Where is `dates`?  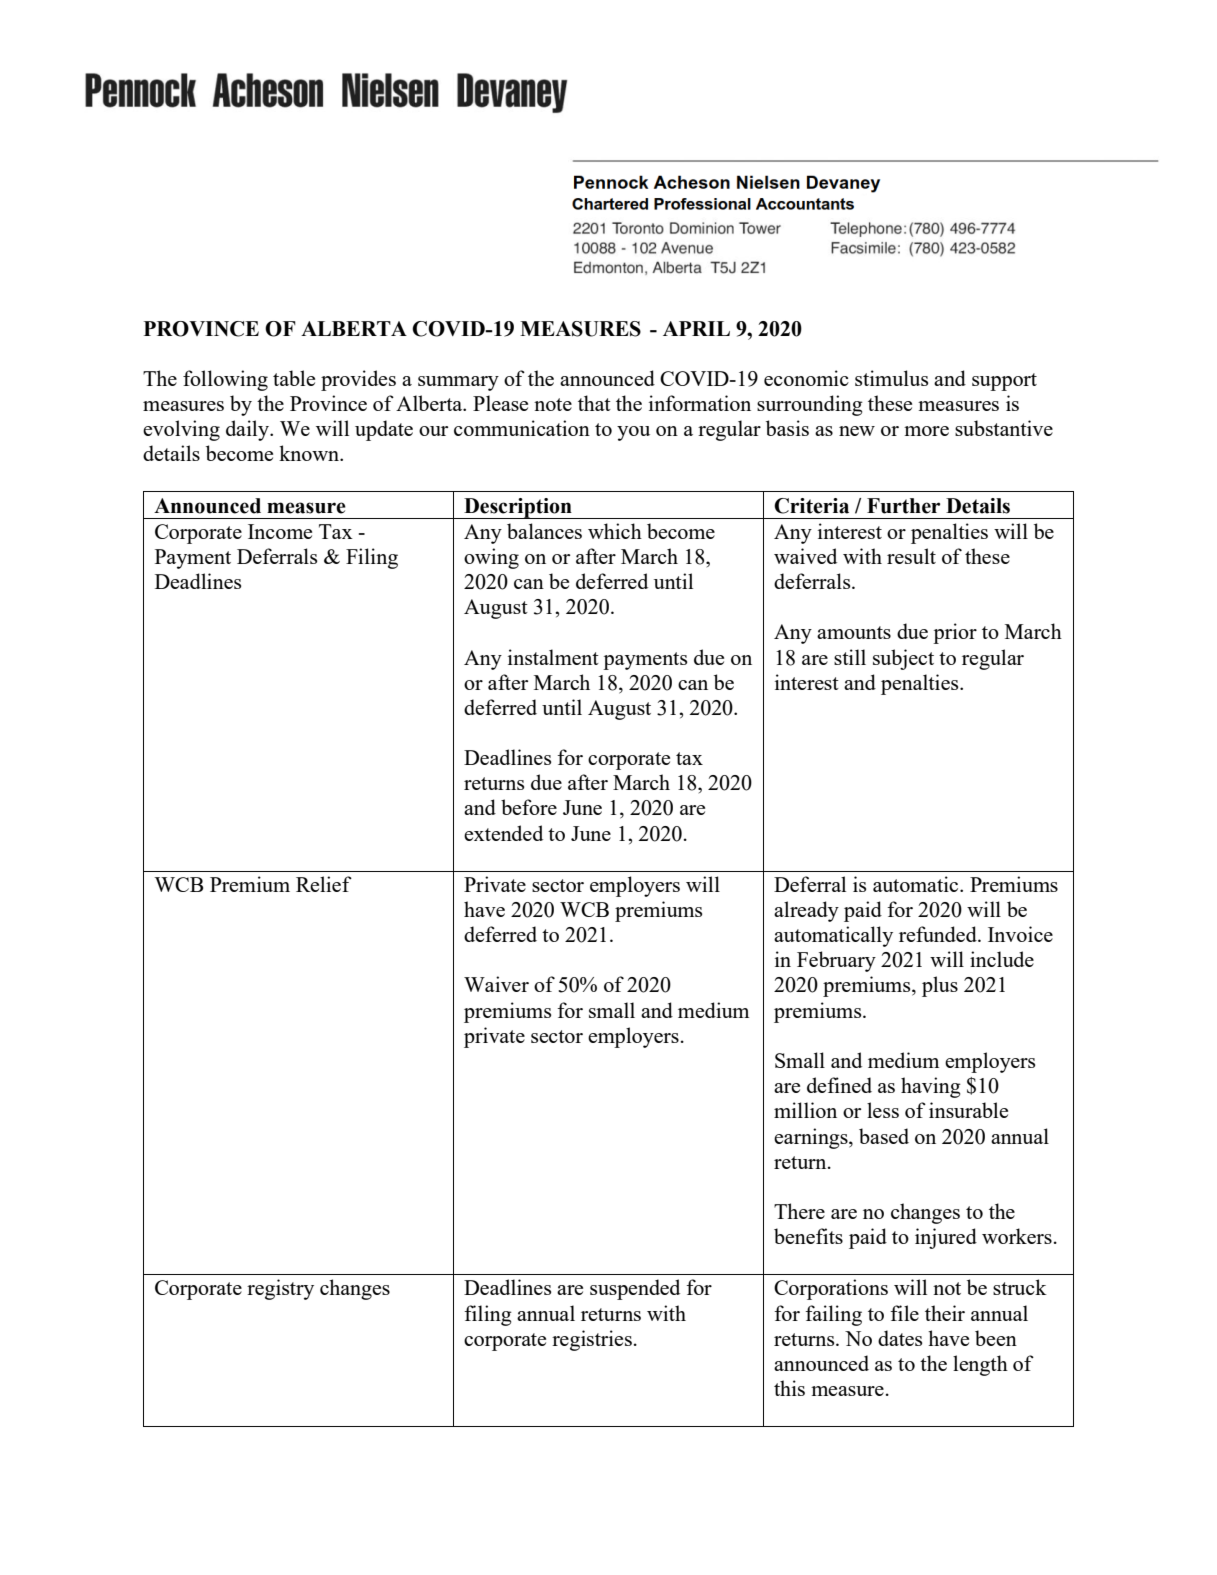
dates is located at coordinates (900, 1338).
